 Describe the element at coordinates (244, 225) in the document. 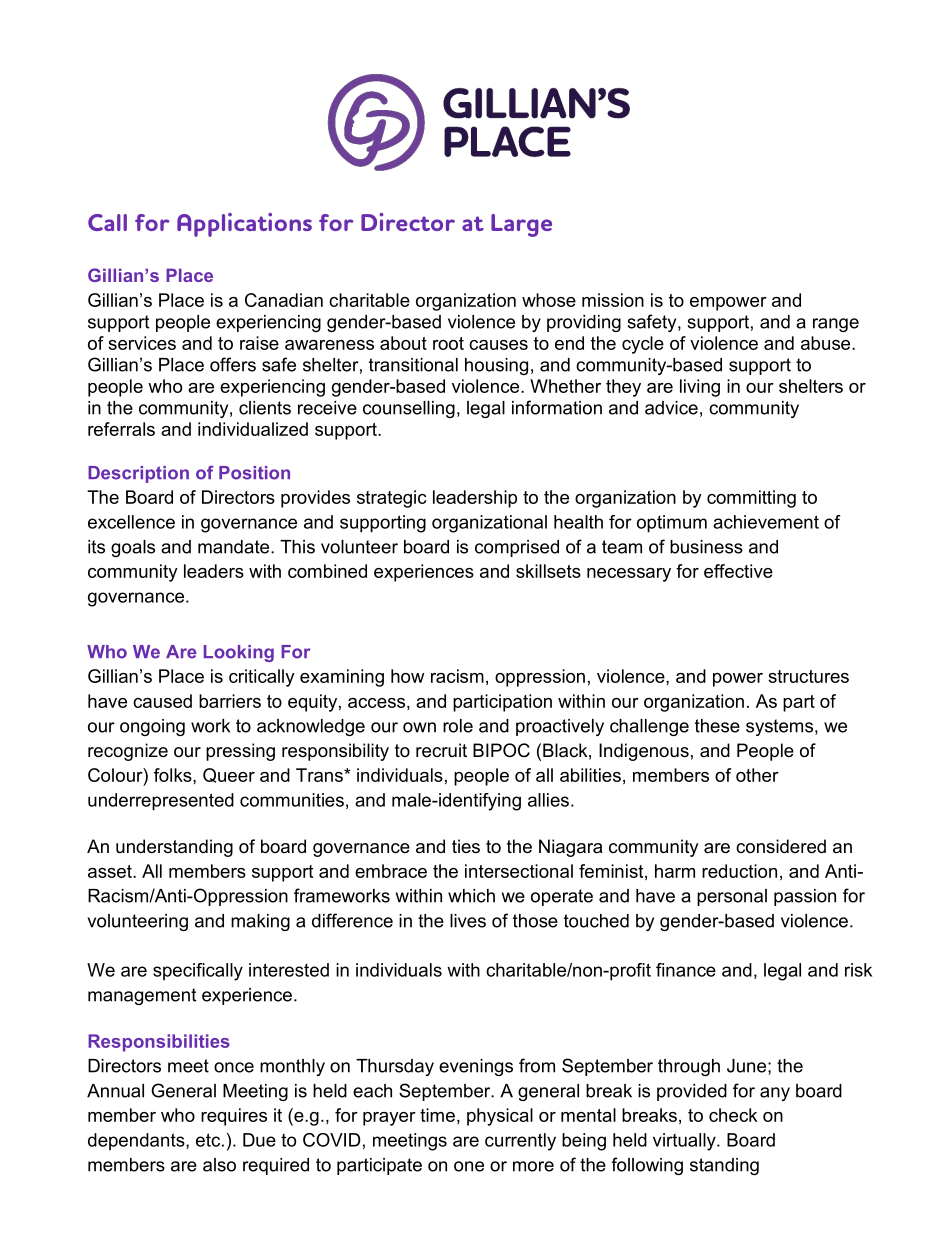

I see `Applications` at that location.
